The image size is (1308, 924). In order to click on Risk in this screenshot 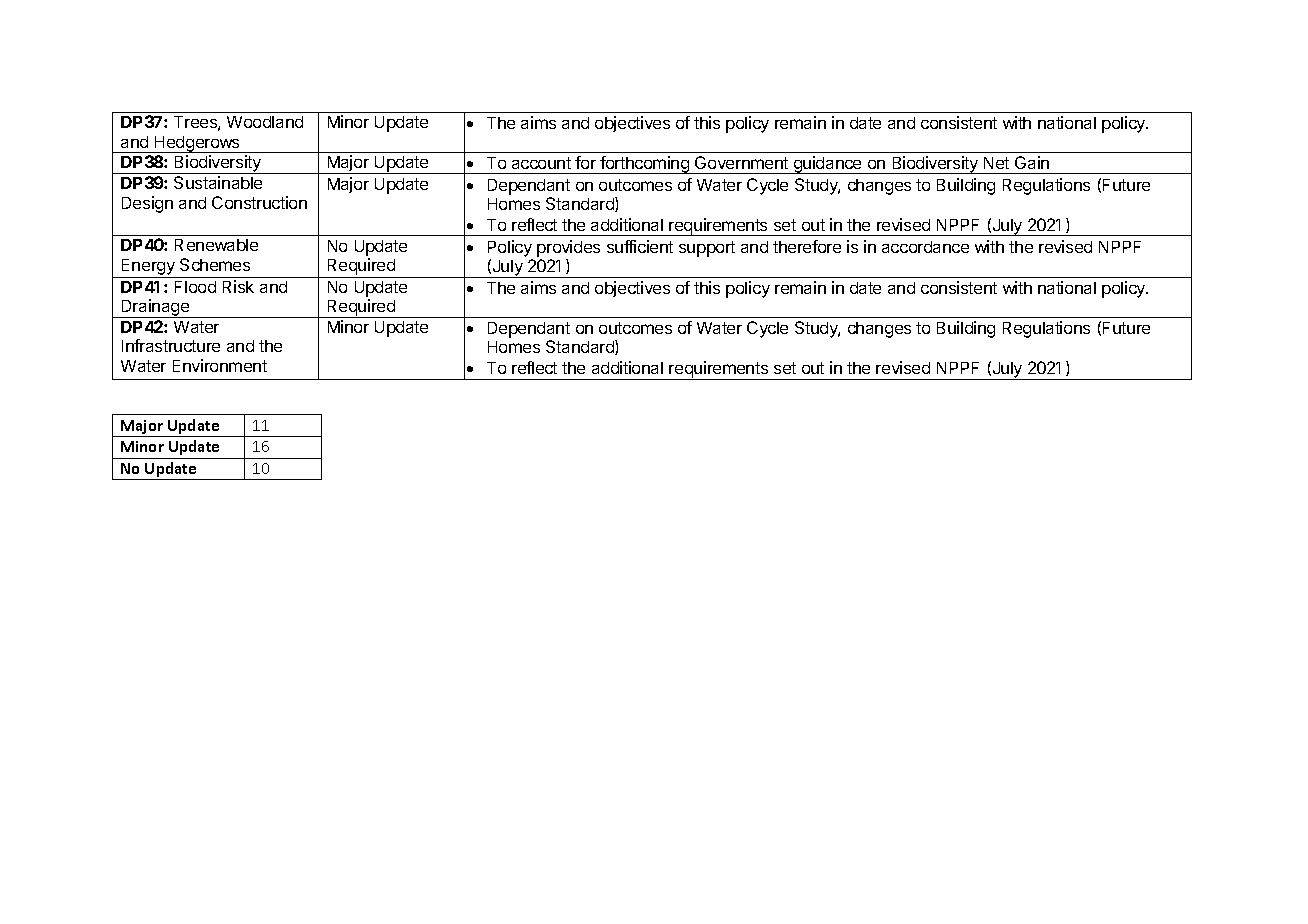, I will do `click(238, 286)`.
